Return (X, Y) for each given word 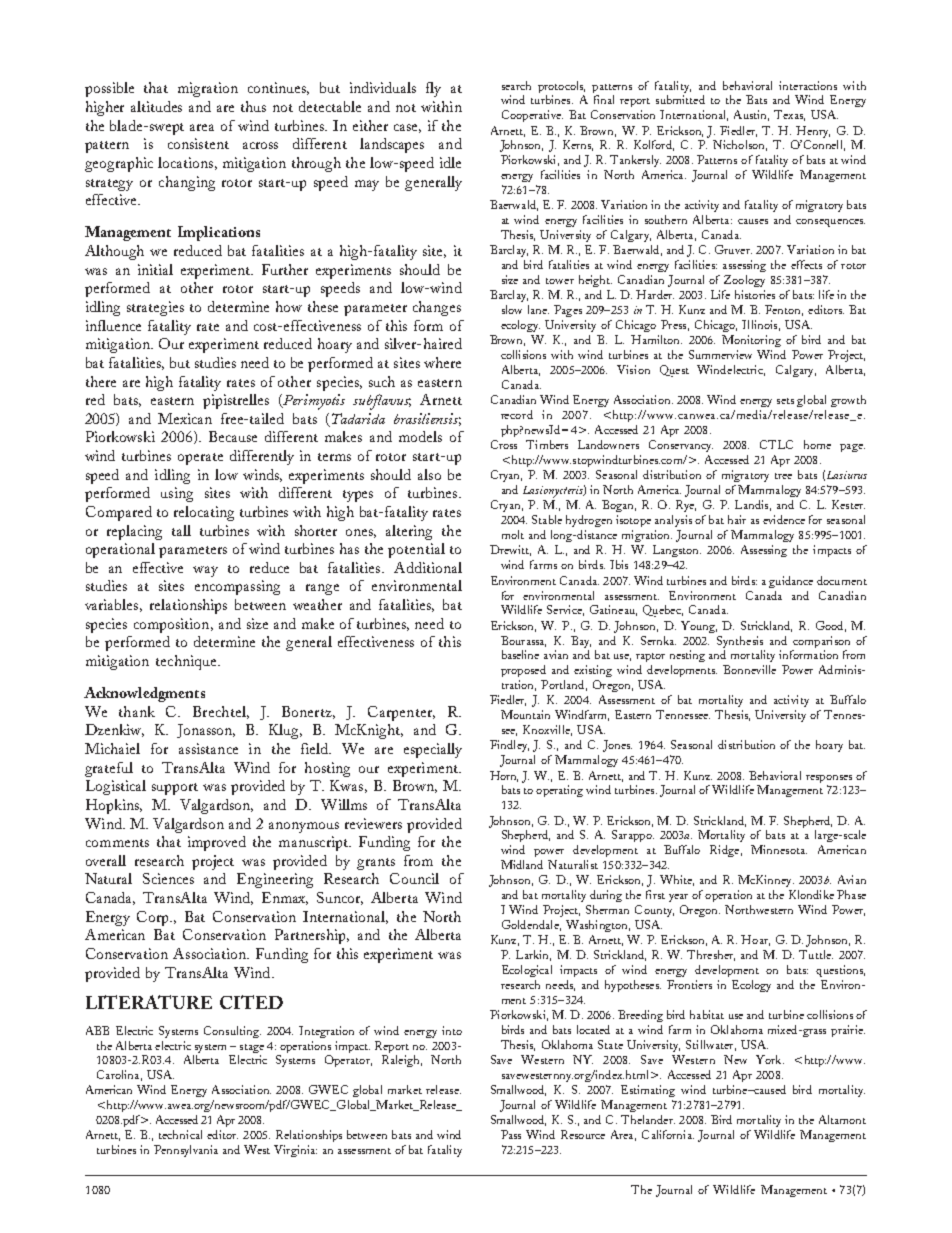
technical (180, 1134)
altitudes (156, 106)
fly (433, 89)
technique (187, 662)
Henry (813, 132)
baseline (520, 654)
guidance (791, 582)
